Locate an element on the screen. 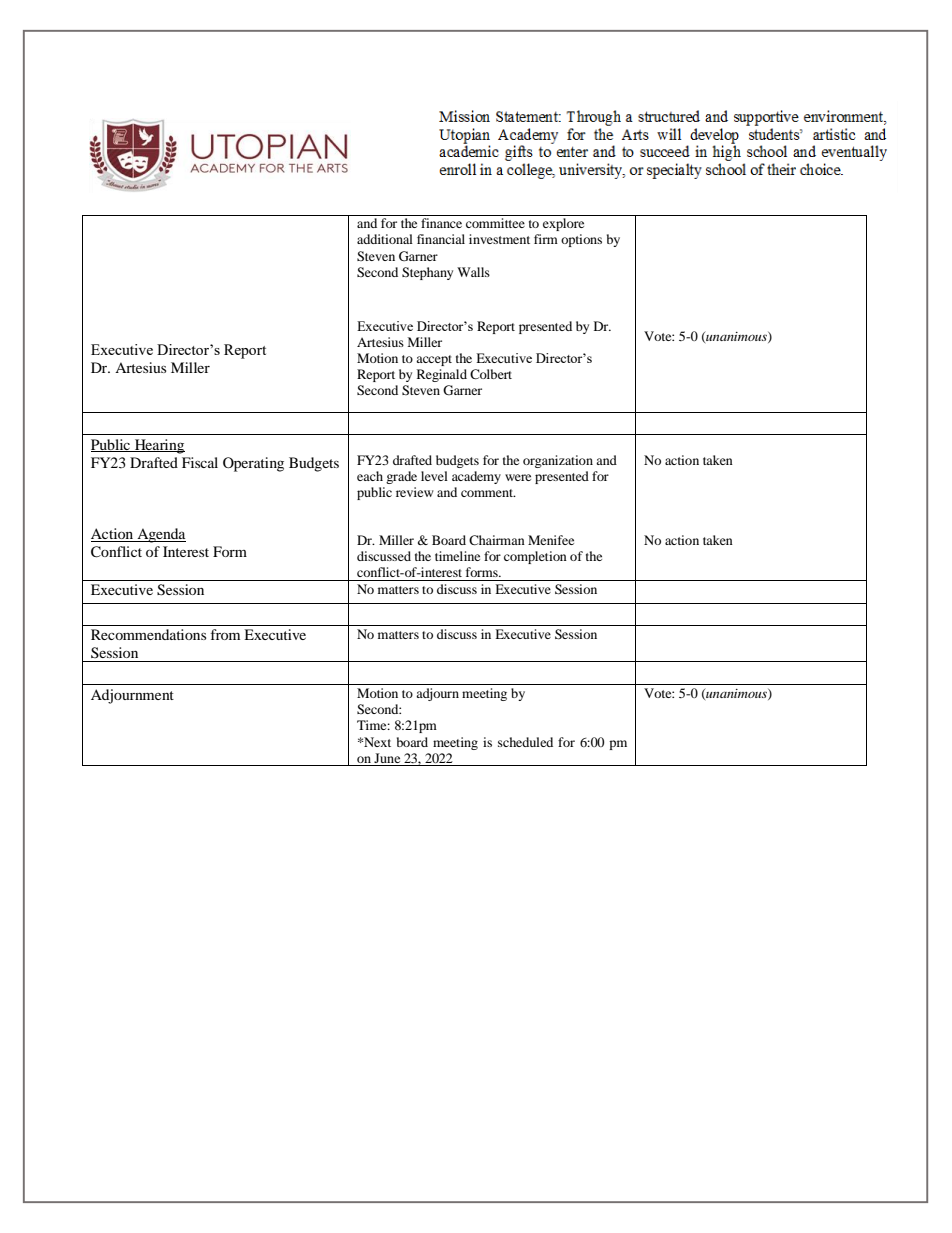  June is located at coordinates (387, 758).
